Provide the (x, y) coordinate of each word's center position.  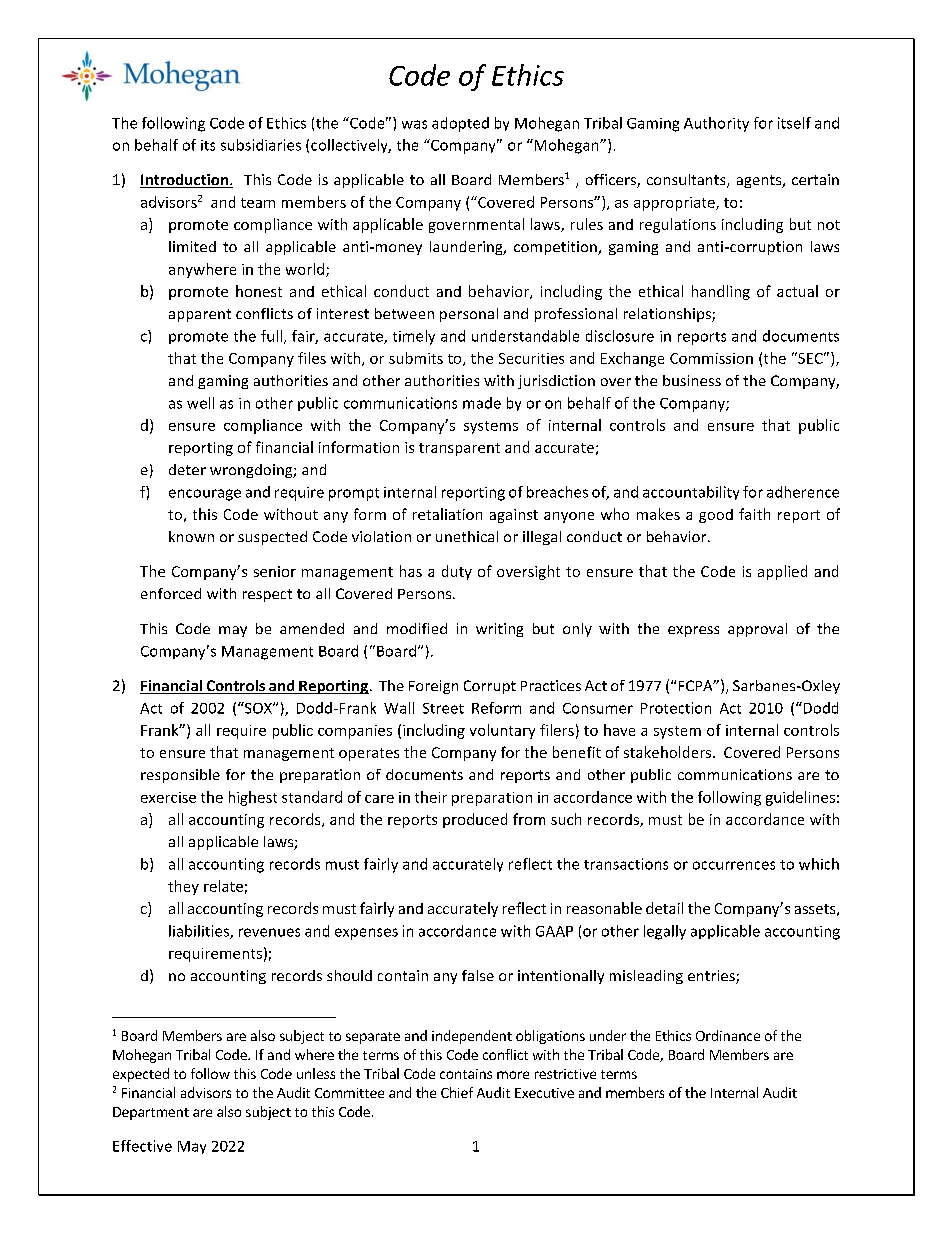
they (183, 887)
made (482, 403)
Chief (457, 1092)
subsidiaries (261, 145)
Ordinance (728, 1035)
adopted (460, 124)
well (200, 403)
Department (151, 1113)
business (692, 380)
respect (267, 595)
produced (475, 820)
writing (499, 630)
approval (757, 630)
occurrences (734, 865)
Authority (716, 124)
